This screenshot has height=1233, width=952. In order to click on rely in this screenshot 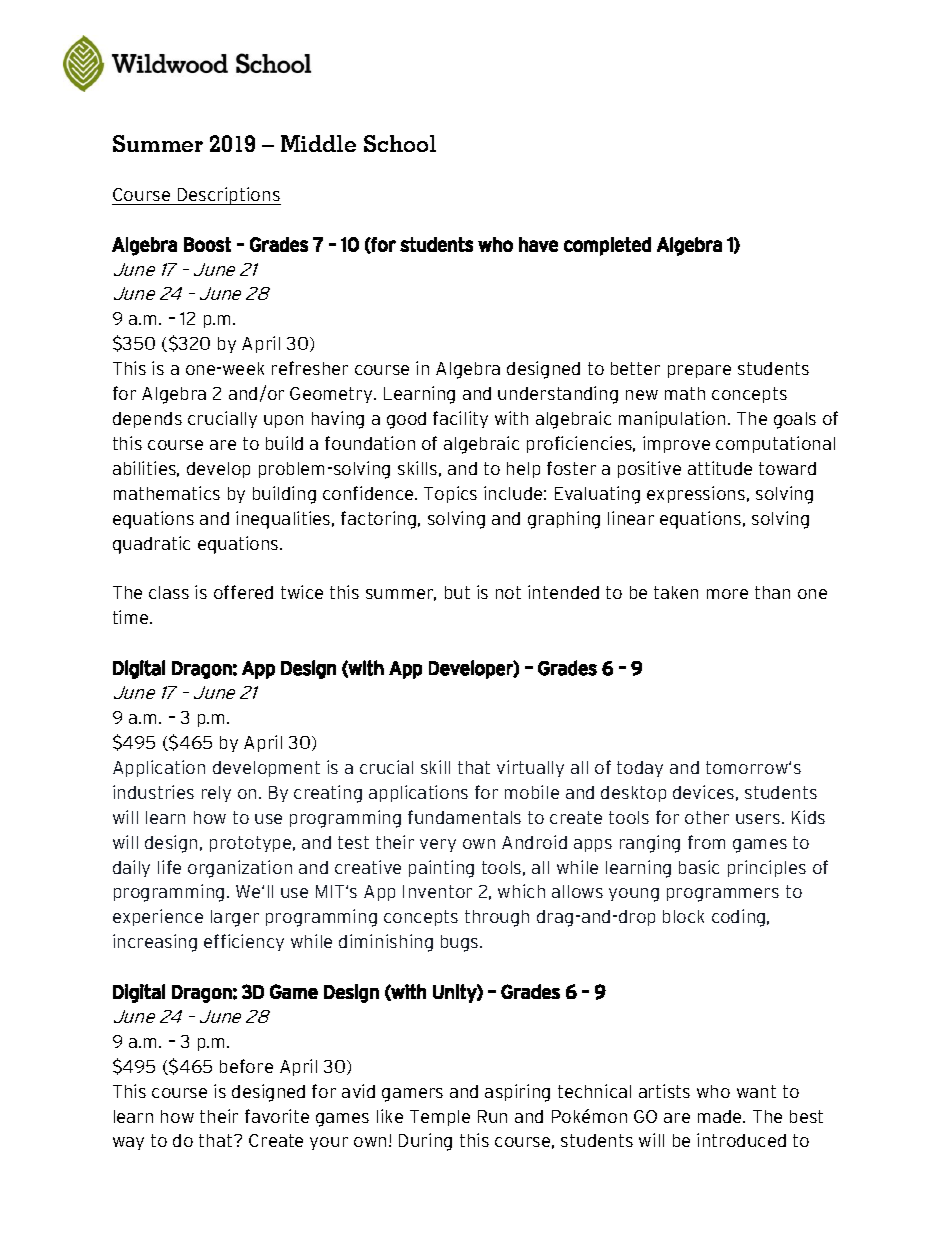, I will do `click(216, 794)`.
